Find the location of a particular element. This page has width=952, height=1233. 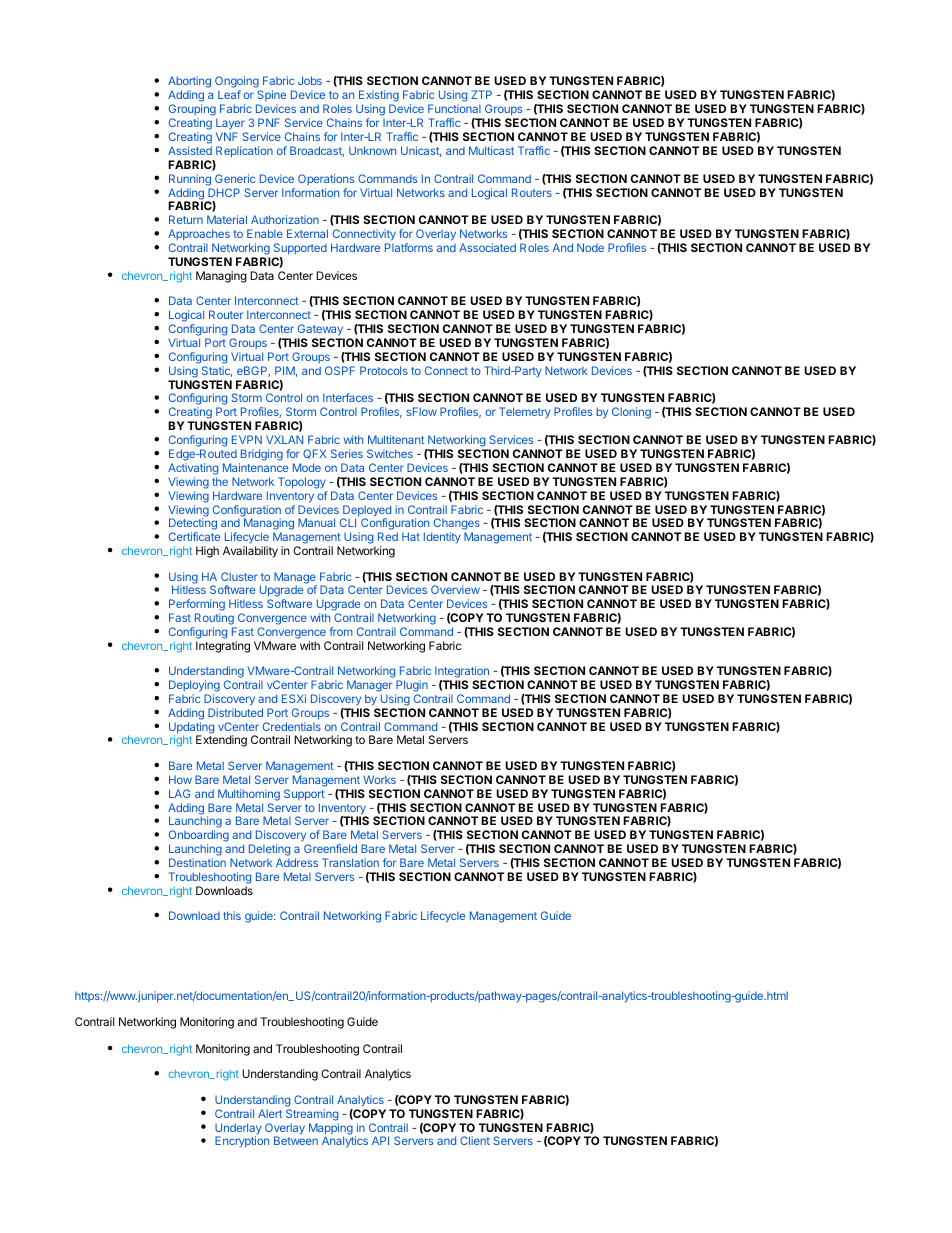

Translation is located at coordinates (350, 862).
